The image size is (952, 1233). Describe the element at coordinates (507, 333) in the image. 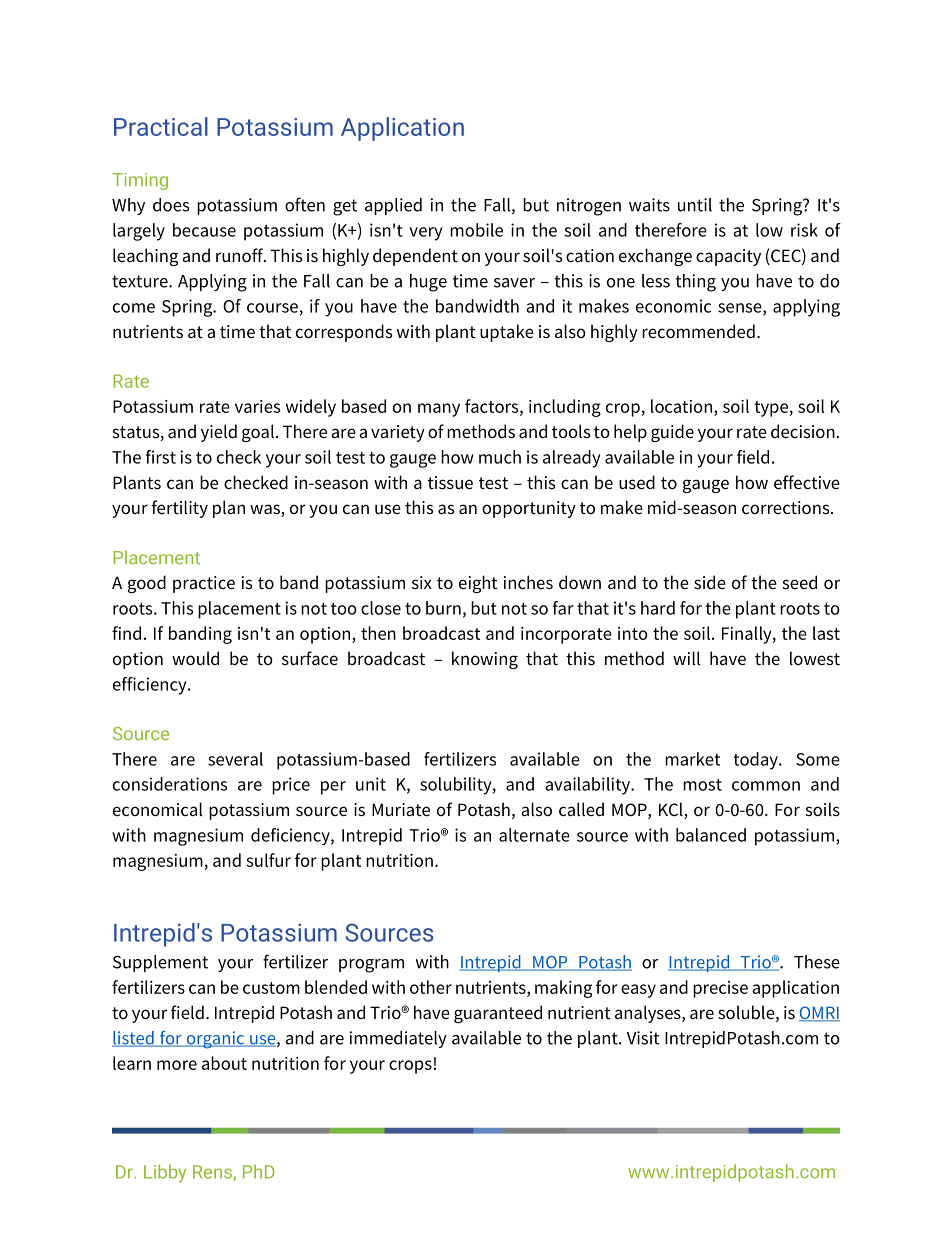

I see `uptake` at that location.
